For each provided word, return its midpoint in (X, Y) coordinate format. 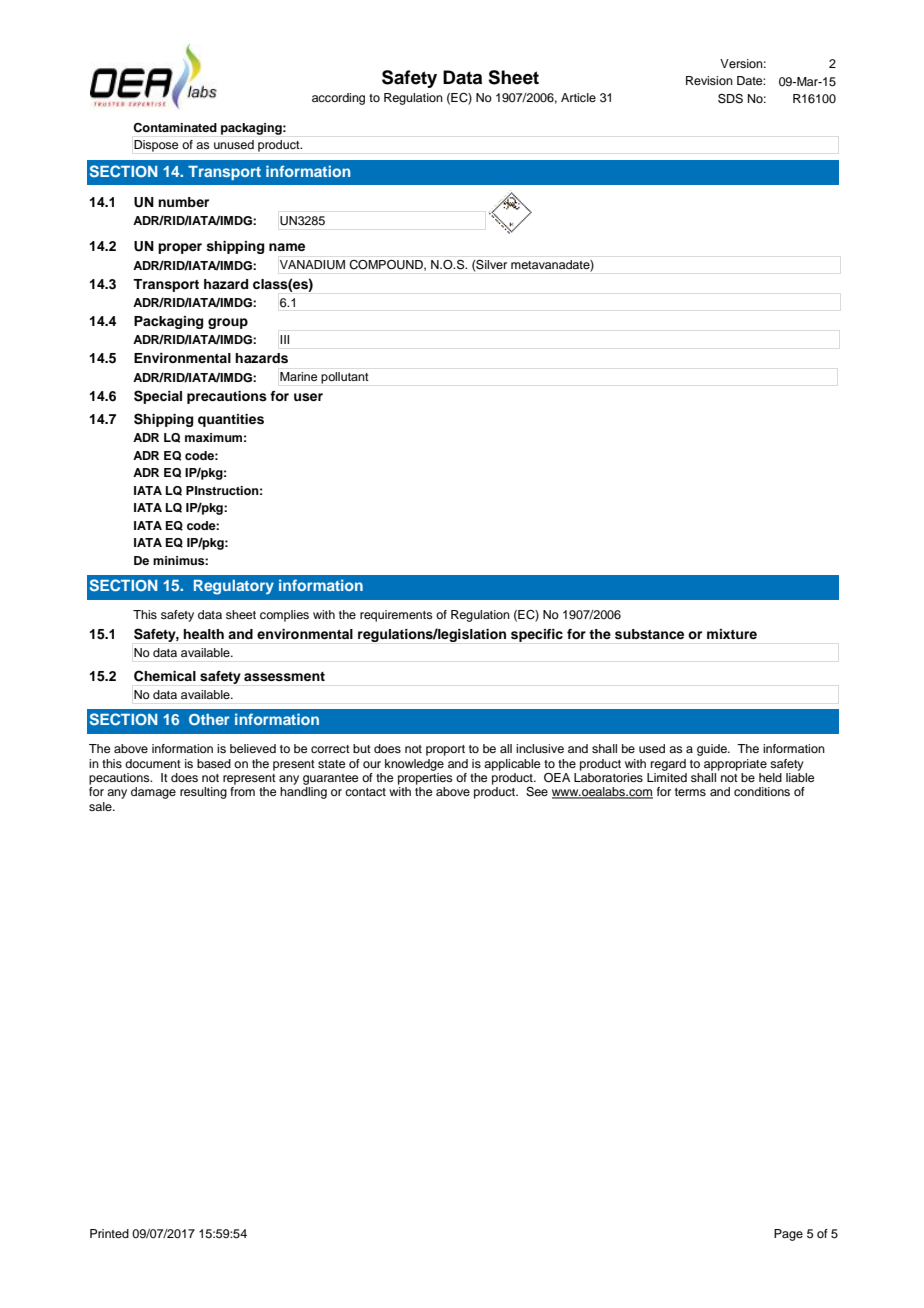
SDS (730, 99)
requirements (396, 616)
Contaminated (175, 128)
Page (788, 1235)
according (338, 99)
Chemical (165, 676)
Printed (109, 1233)
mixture (732, 634)
